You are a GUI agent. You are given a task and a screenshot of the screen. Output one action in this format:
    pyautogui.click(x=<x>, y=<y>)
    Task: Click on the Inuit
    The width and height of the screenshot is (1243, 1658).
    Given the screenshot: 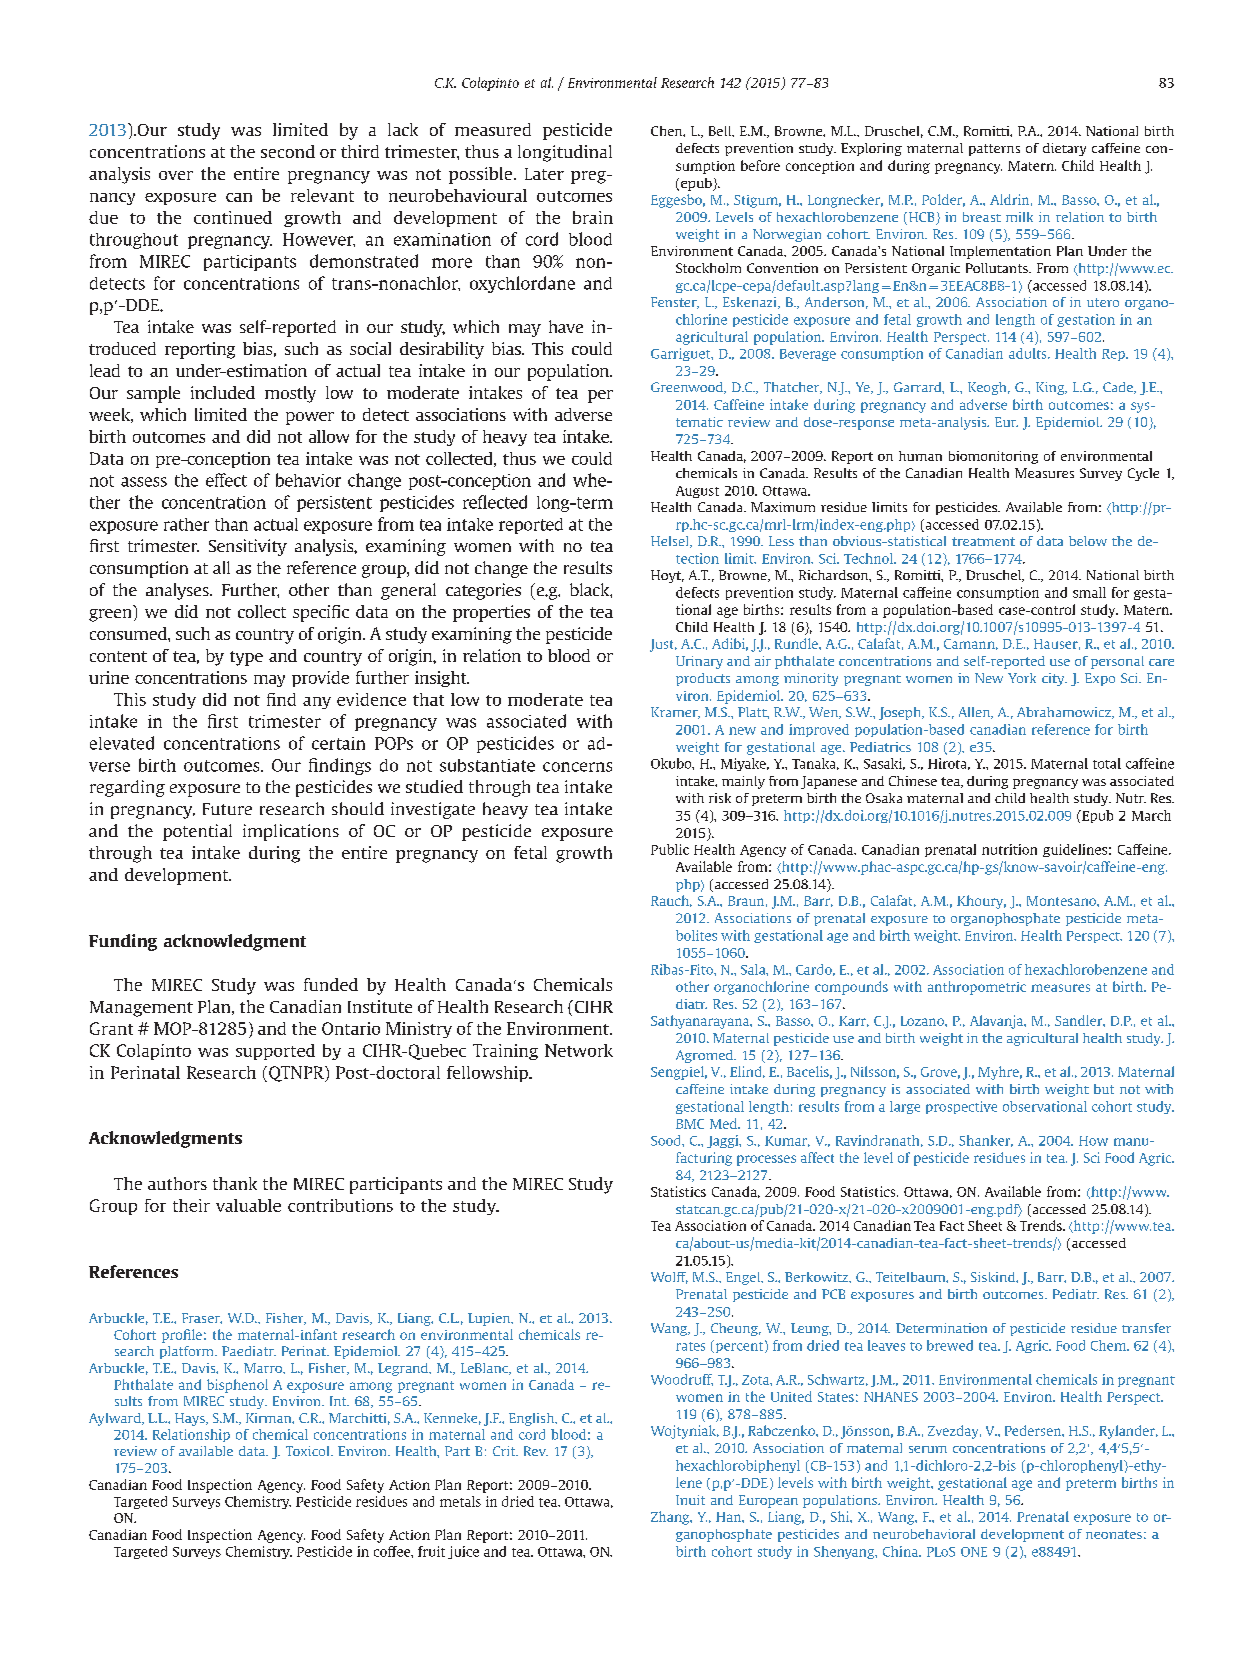 What is the action you would take?
    pyautogui.click(x=690, y=1500)
